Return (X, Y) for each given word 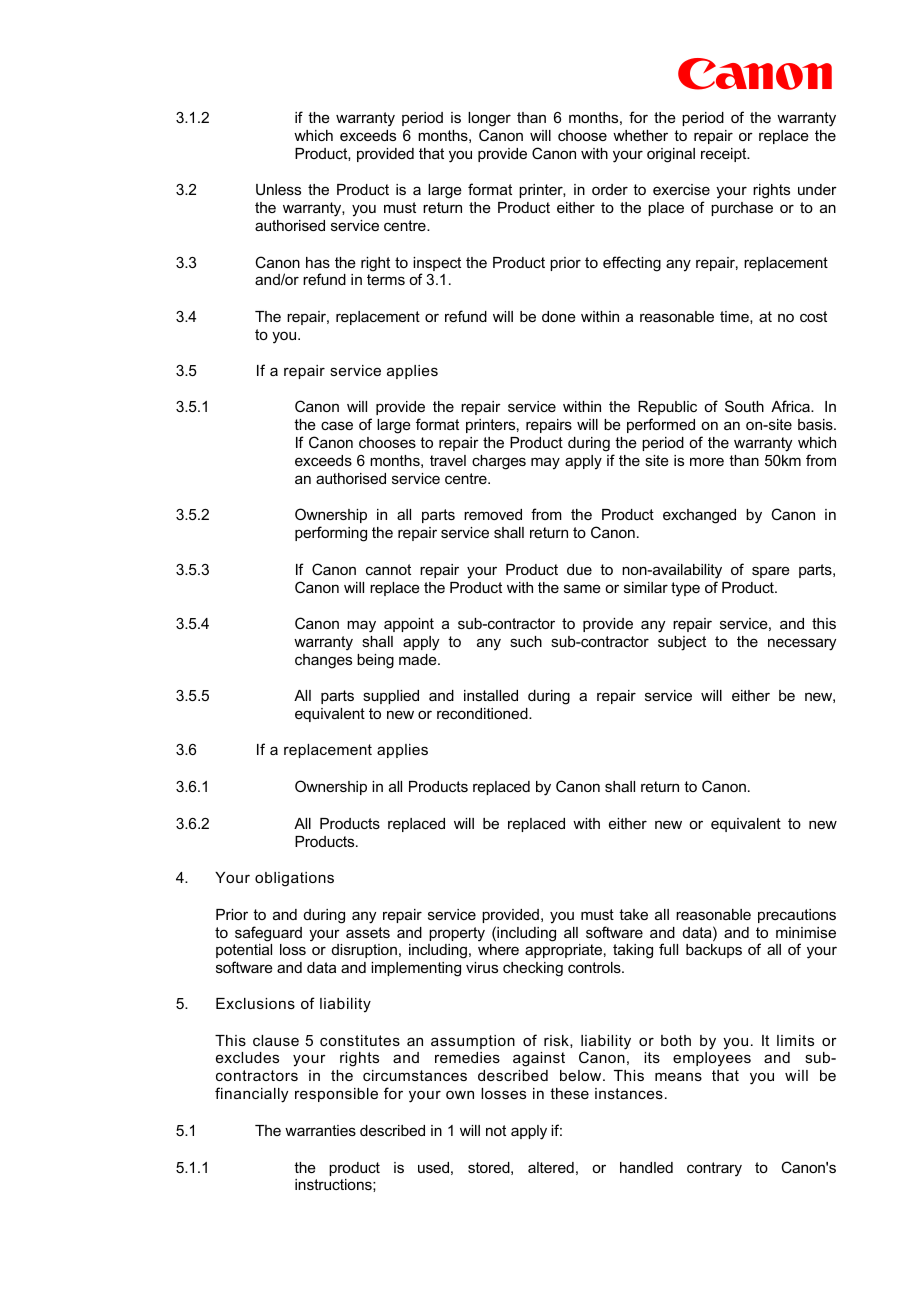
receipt (725, 155)
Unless (278, 189)
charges (499, 462)
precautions (797, 916)
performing (331, 534)
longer (489, 119)
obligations (294, 879)
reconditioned (483, 713)
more (707, 461)
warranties (320, 1130)
